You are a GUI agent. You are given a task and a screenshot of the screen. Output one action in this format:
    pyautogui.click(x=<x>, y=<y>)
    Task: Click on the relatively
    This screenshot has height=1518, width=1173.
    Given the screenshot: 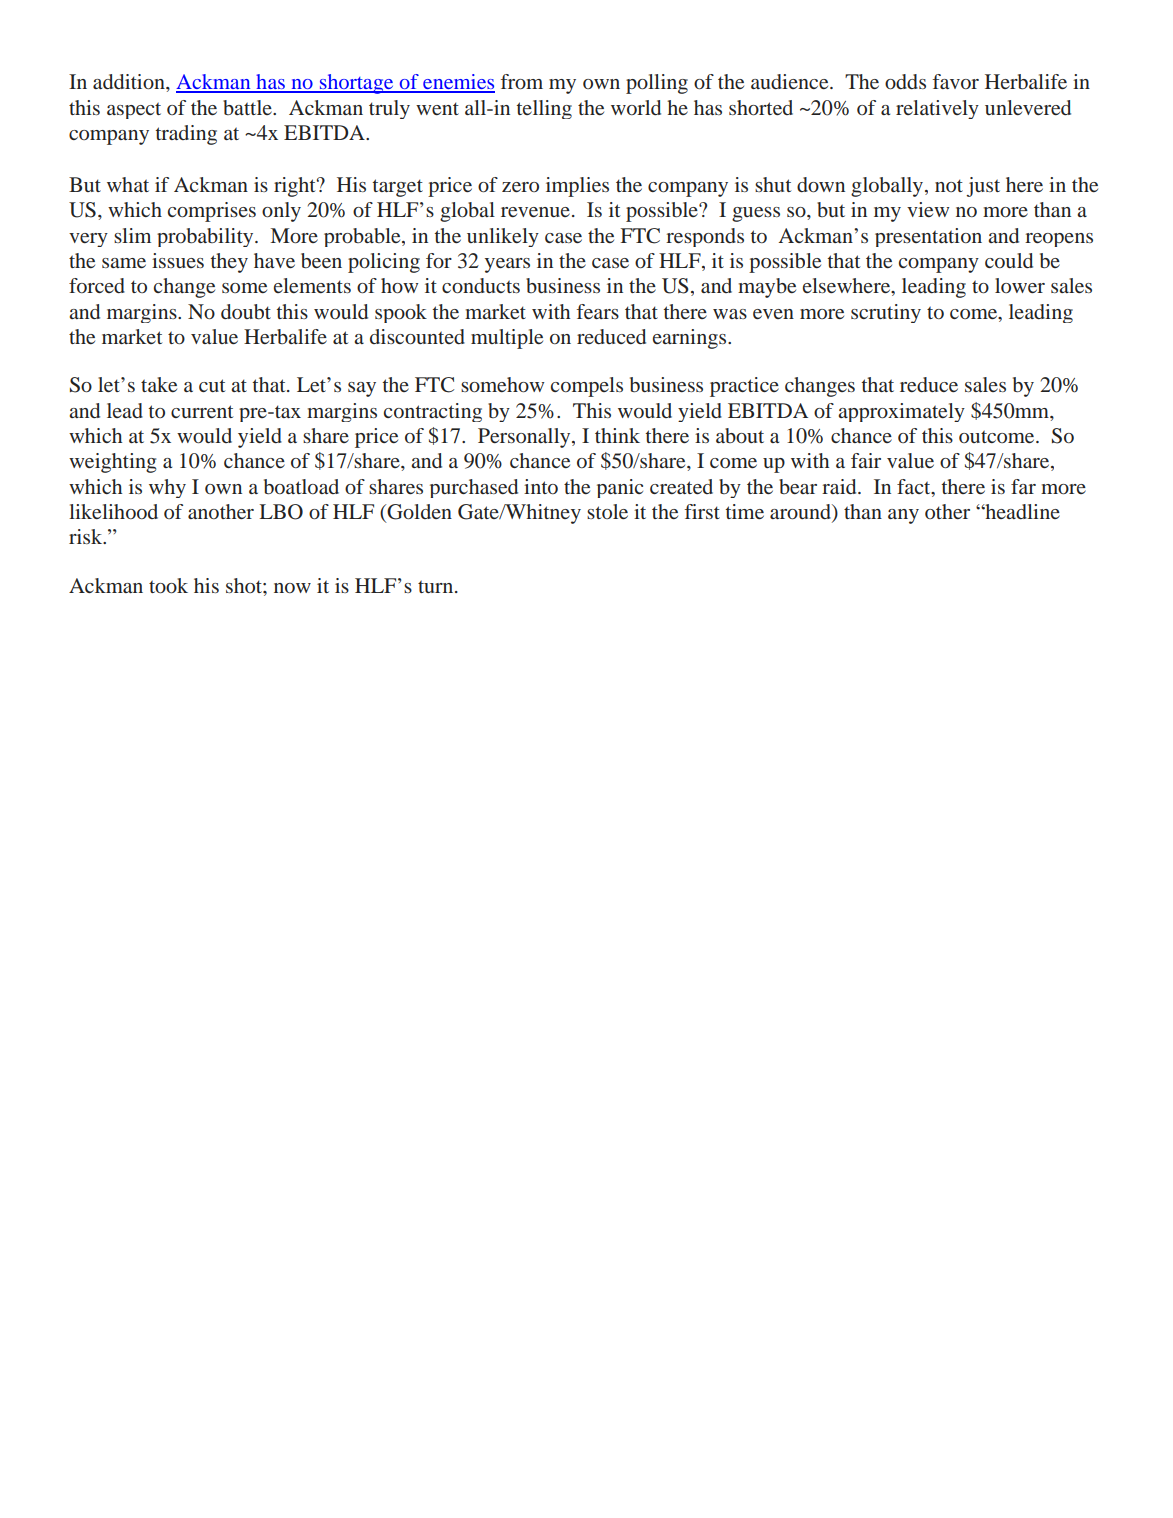 What is the action you would take?
    pyautogui.click(x=937, y=109)
